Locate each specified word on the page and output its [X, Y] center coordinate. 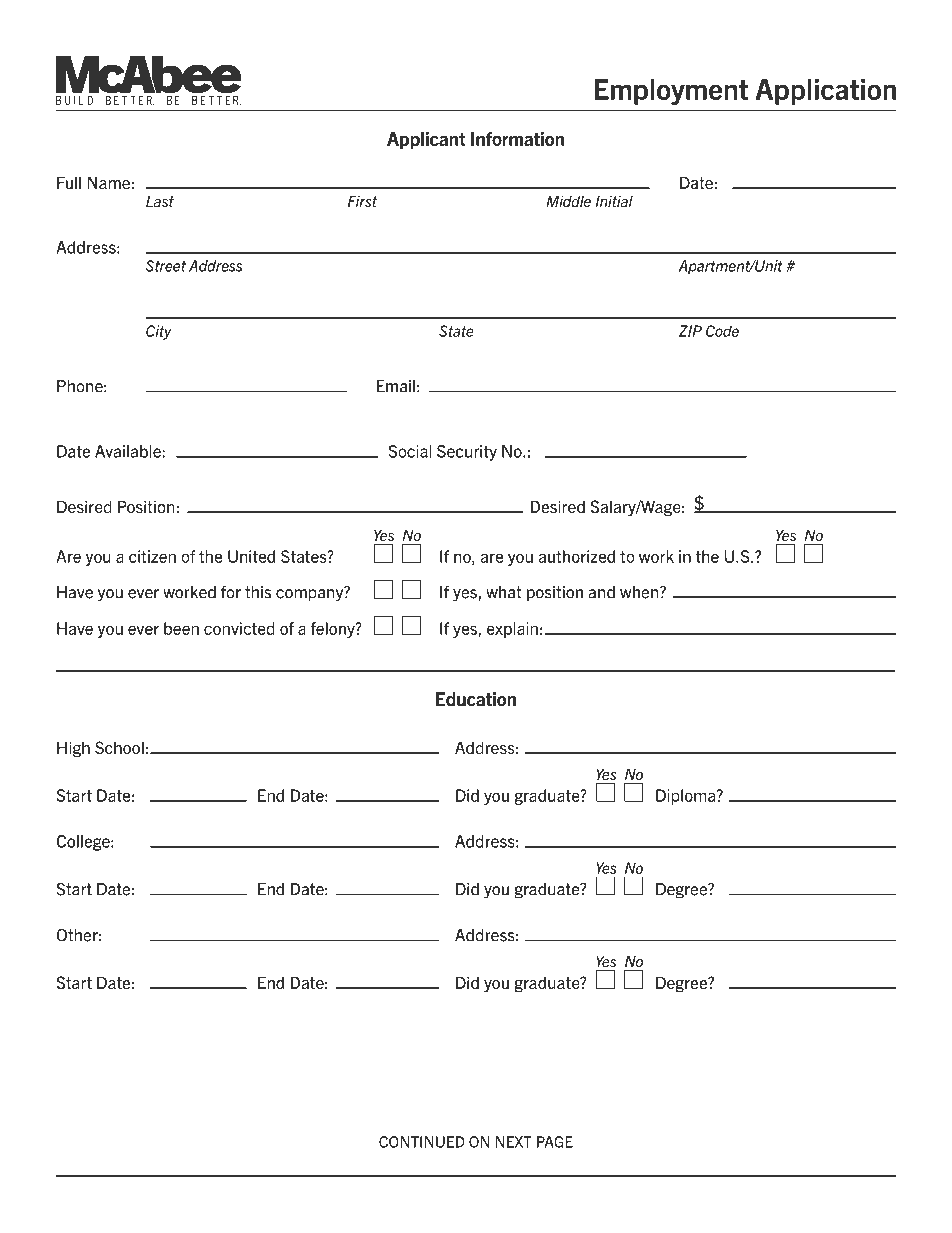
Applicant [426, 140]
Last [160, 201]
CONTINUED [422, 1142]
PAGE [555, 1142]
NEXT [513, 1142]
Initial [614, 201]
